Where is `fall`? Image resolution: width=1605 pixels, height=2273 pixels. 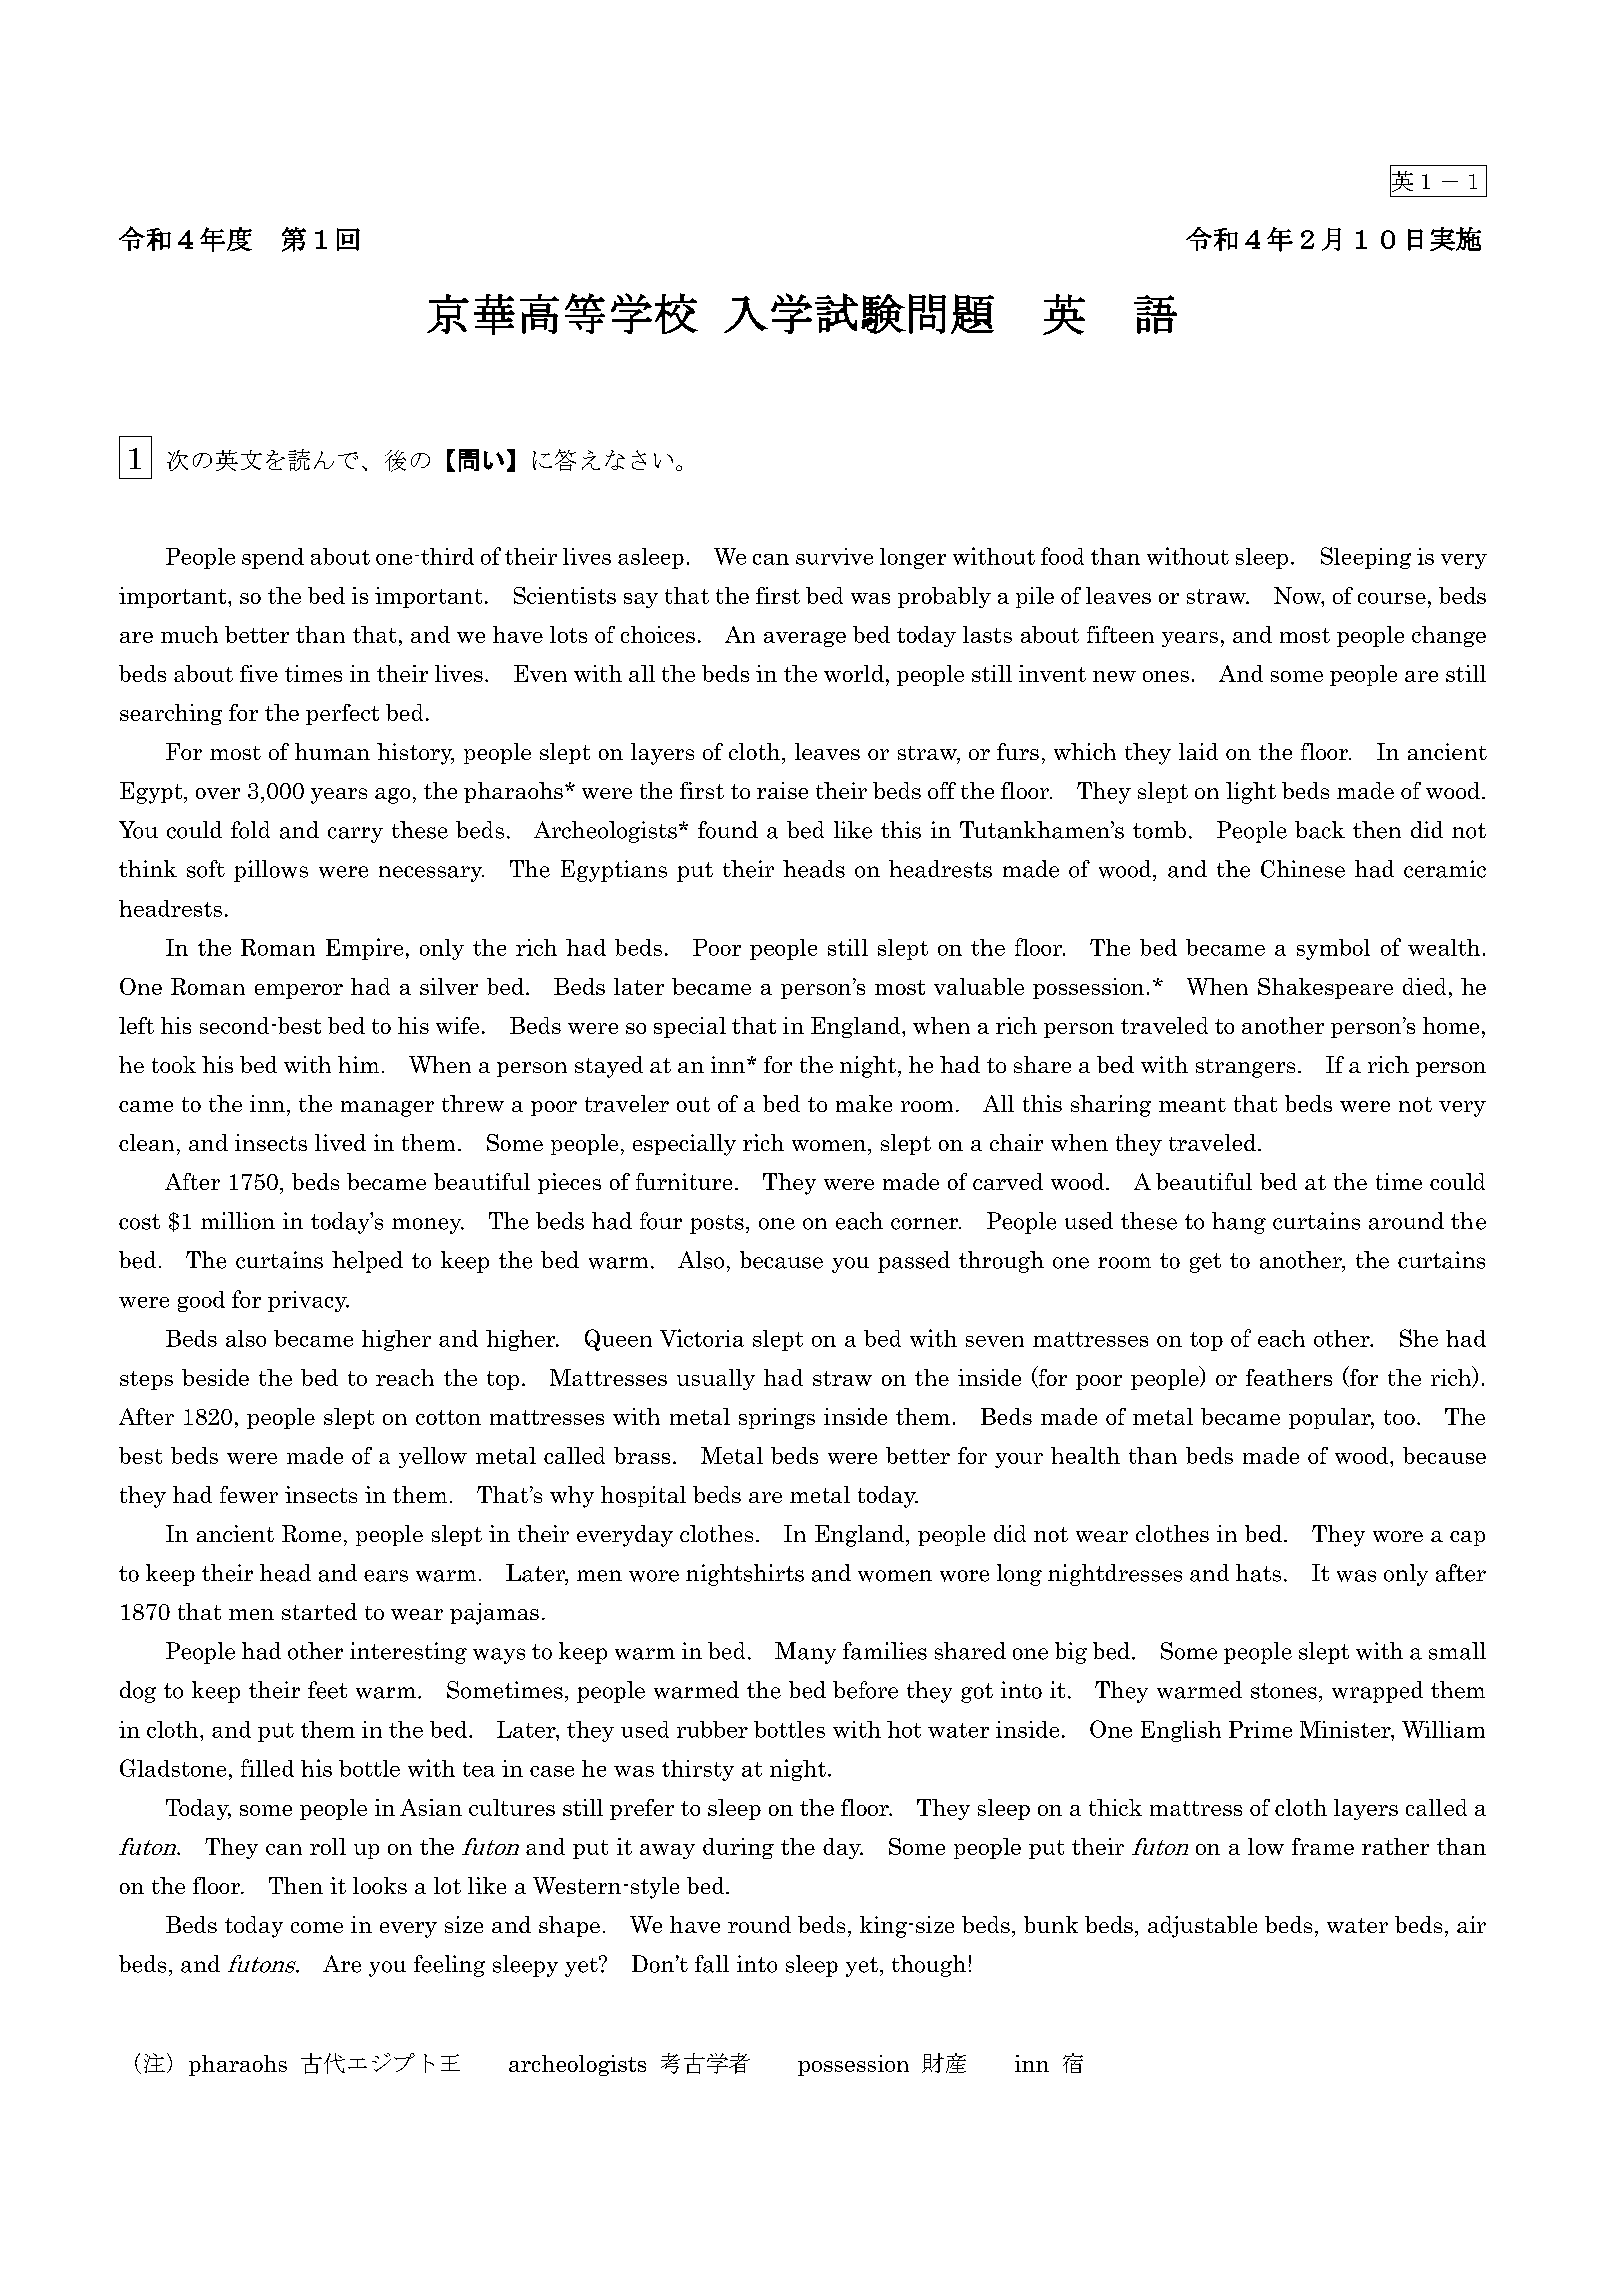
fall is located at coordinates (712, 1964).
